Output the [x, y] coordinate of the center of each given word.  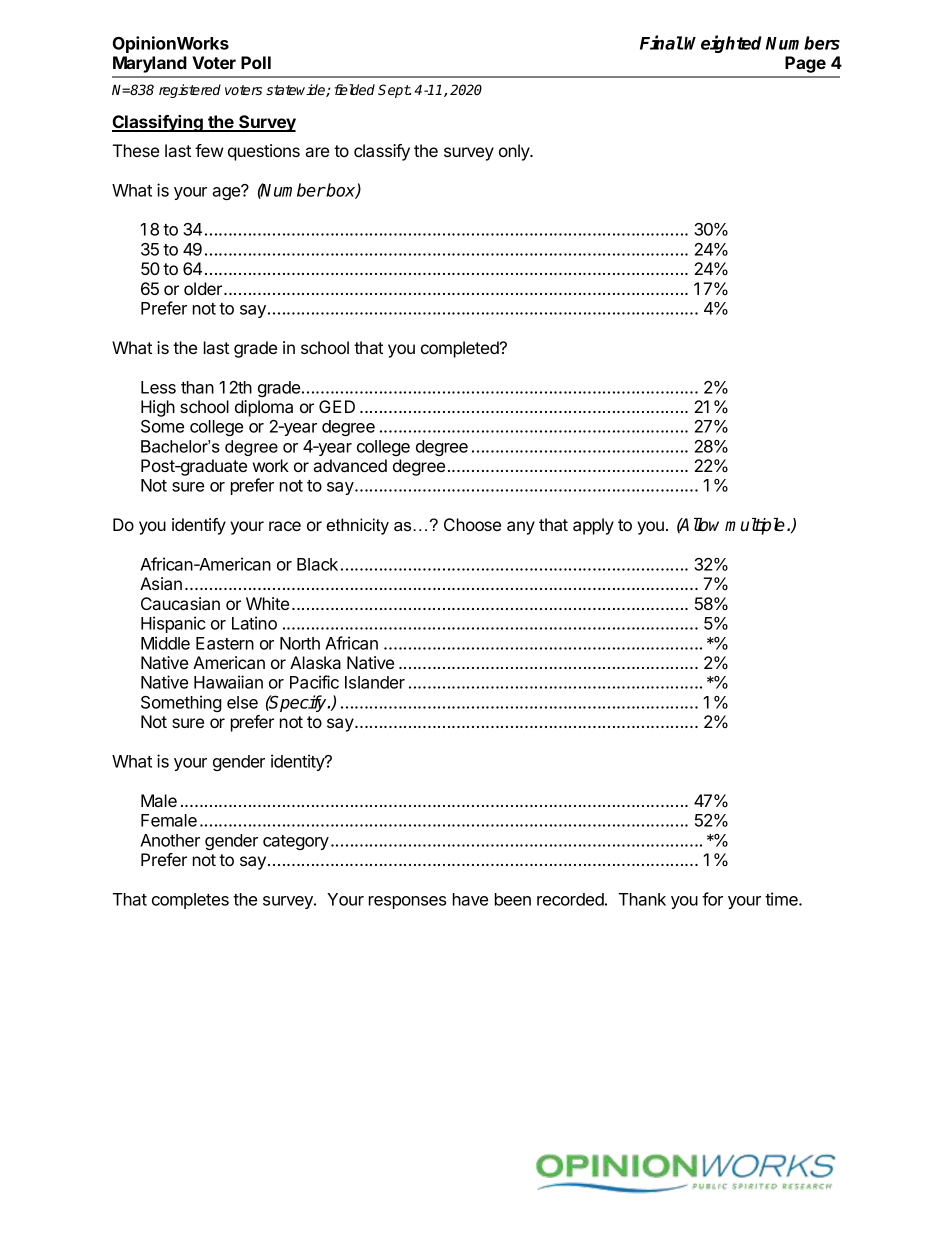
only [515, 152]
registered [190, 91]
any [521, 528]
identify [199, 526]
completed [461, 349]
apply [593, 526]
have [470, 899]
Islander [375, 682]
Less [158, 387]
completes [190, 901]
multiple [755, 526]
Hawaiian [228, 682]
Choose [472, 524]
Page [805, 64]
